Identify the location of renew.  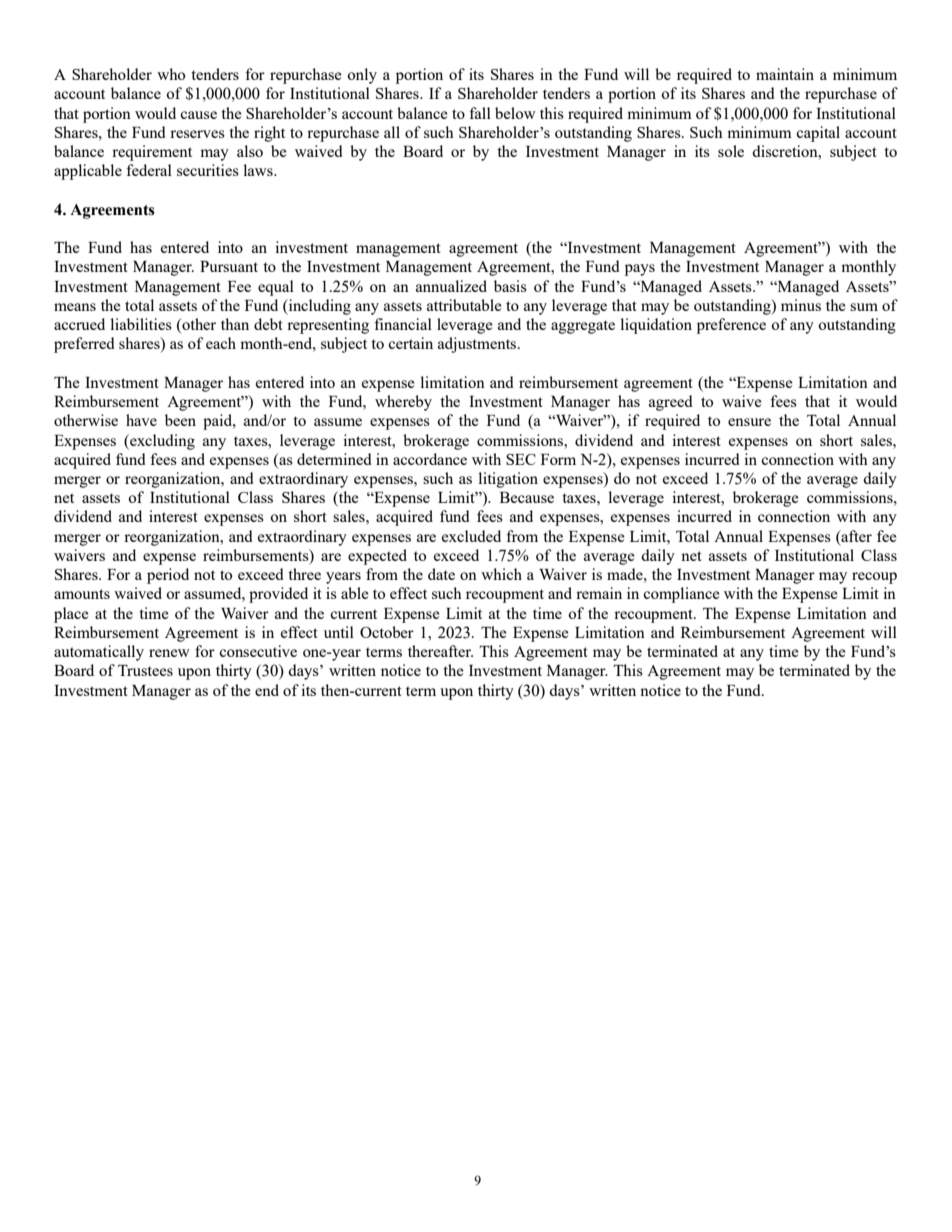
(169, 653).
